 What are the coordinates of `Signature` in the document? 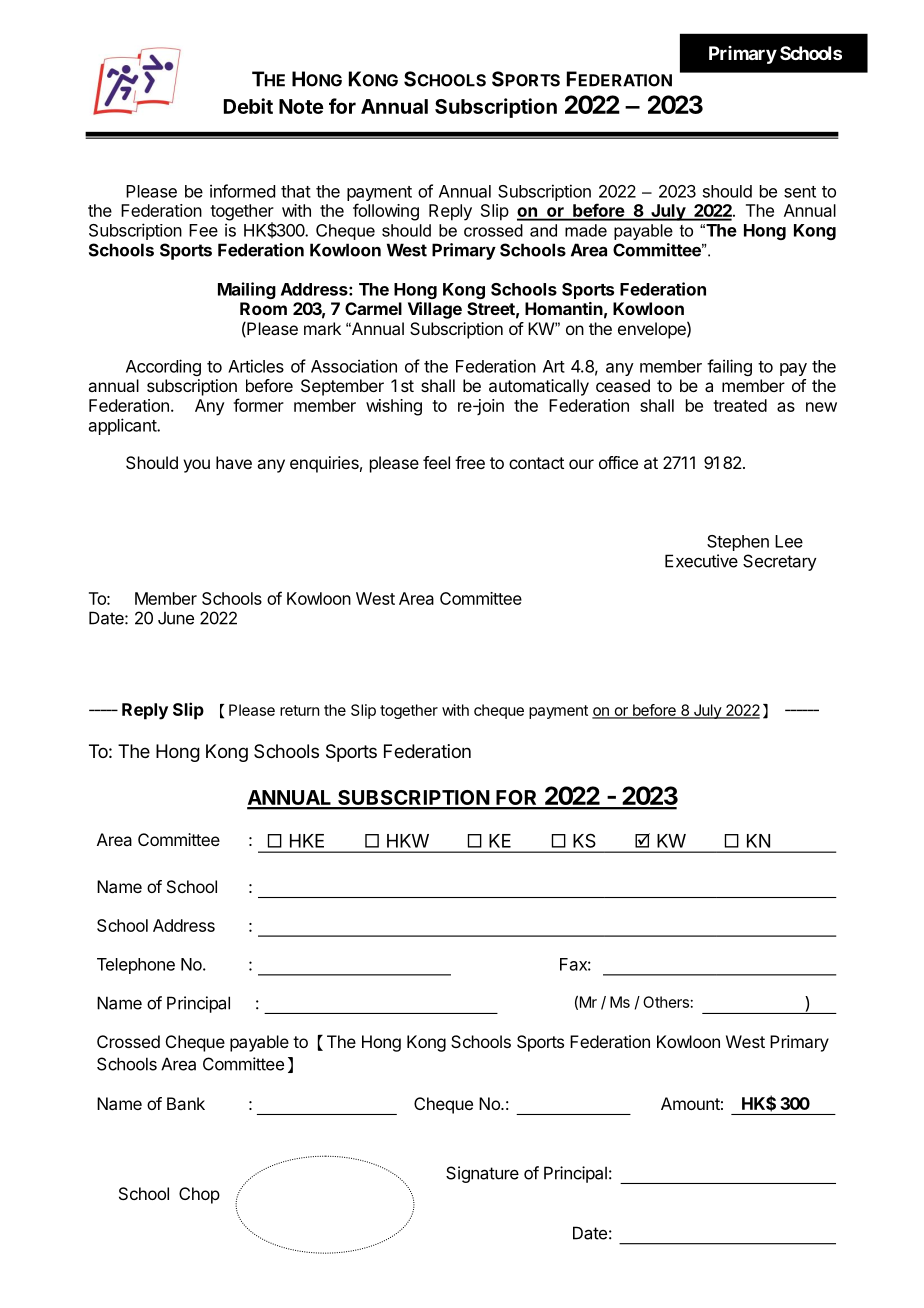 It's located at (482, 1174).
